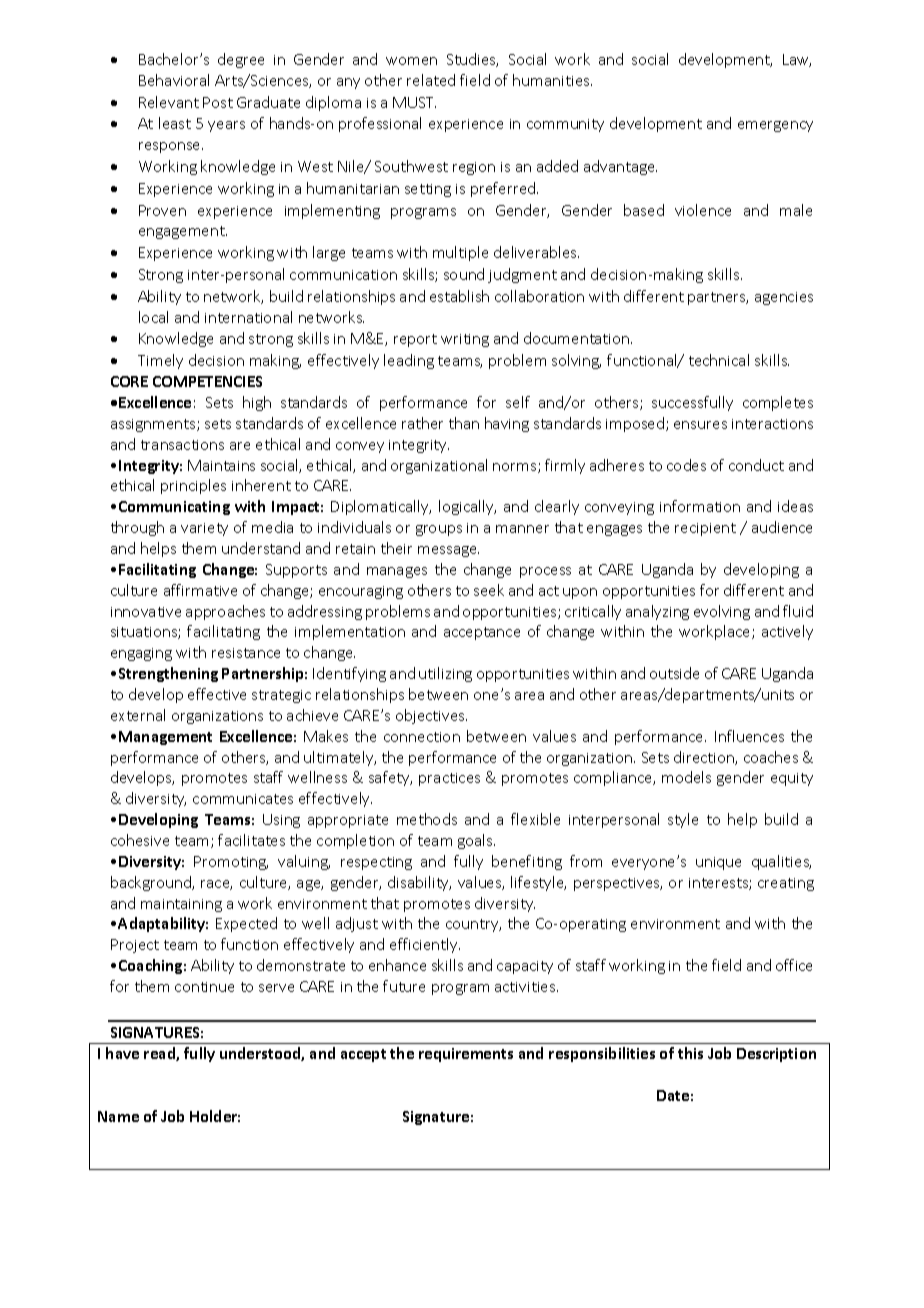  What do you see at coordinates (719, 360) in the screenshot?
I see `technical` at bounding box center [719, 360].
